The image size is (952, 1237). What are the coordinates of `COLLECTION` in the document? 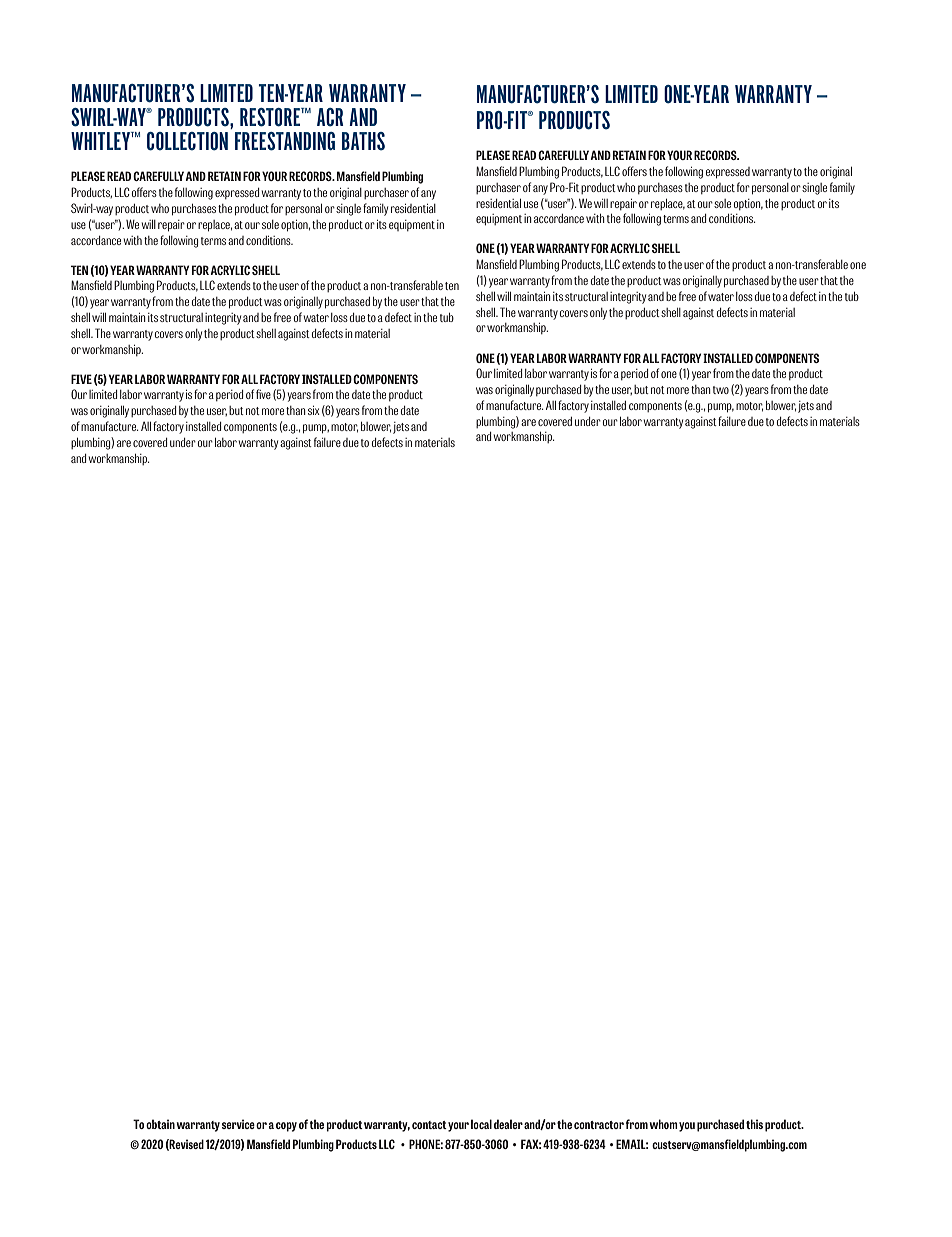 It's located at (187, 141).
